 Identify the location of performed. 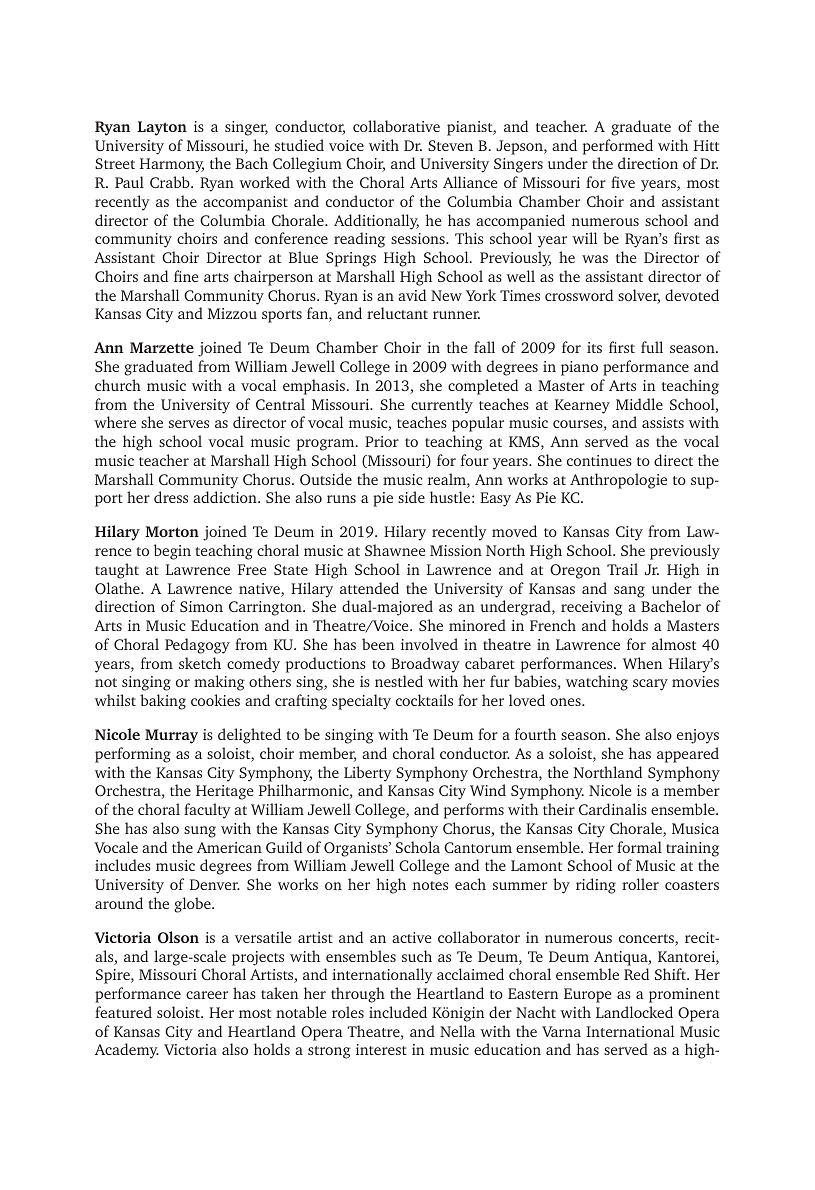
(618, 147).
